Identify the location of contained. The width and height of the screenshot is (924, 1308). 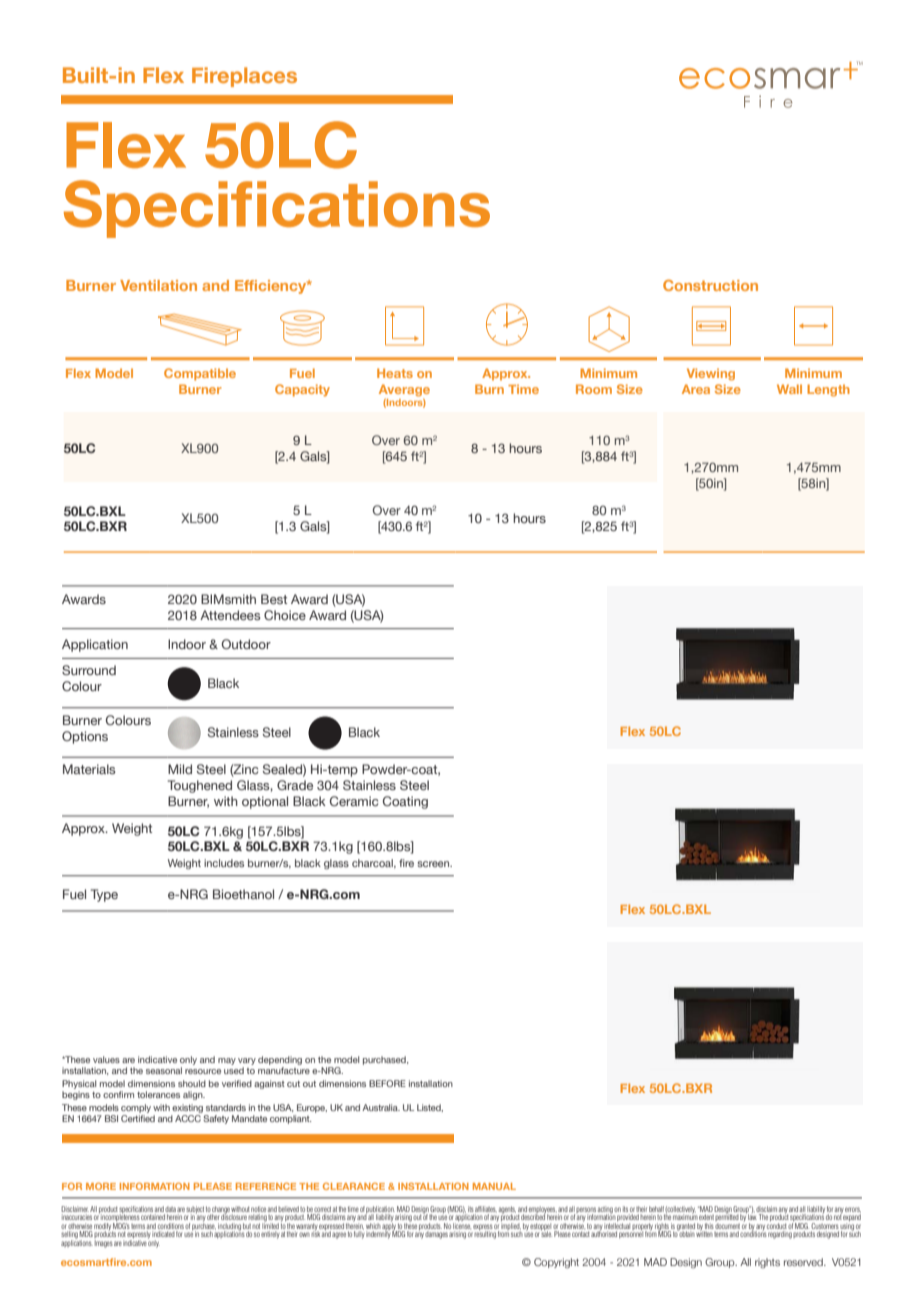
(153, 1217).
